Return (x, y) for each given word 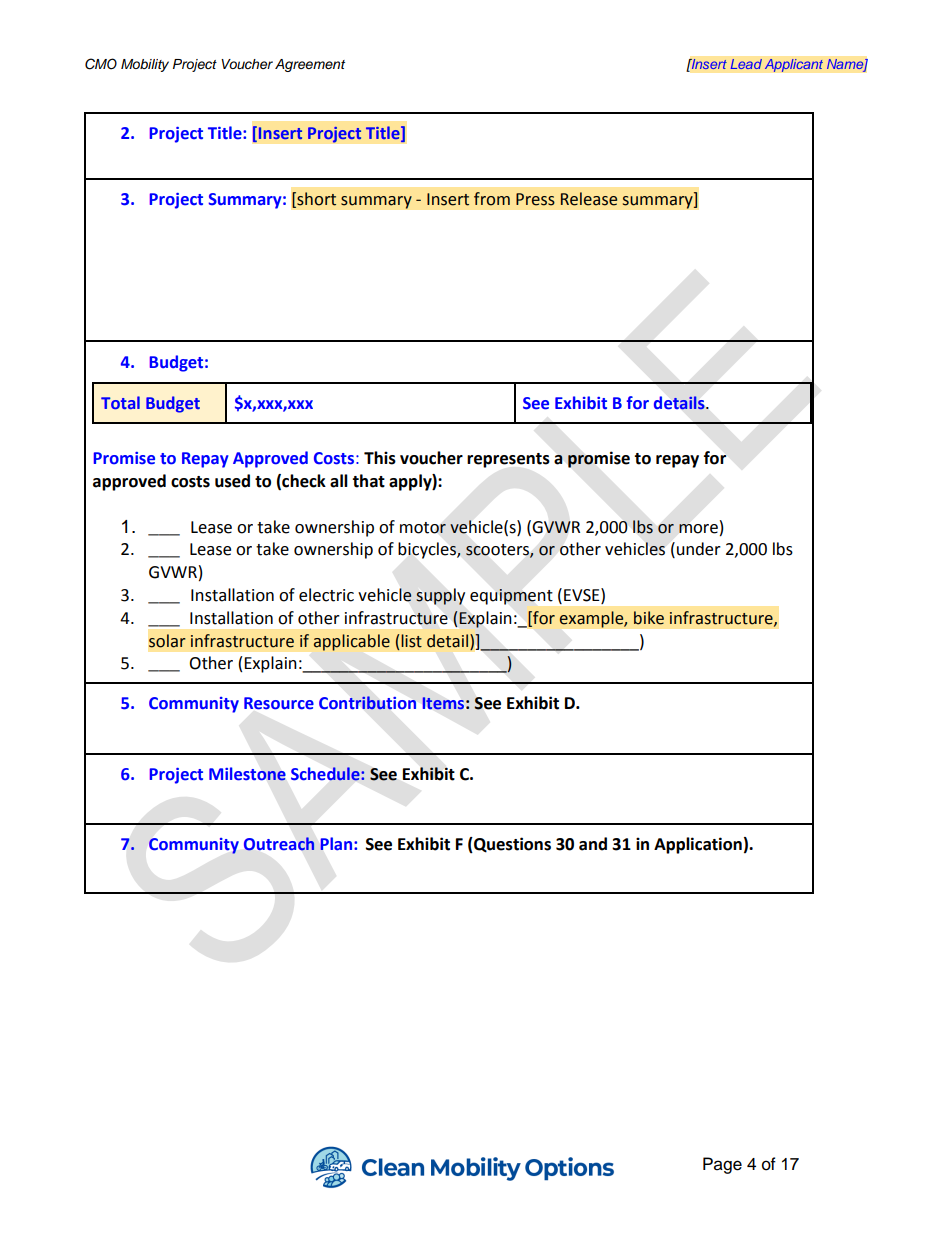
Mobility (145, 65)
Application (698, 845)
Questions (511, 845)
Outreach (279, 844)
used (232, 481)
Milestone (247, 774)
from (492, 199)
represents (508, 460)
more (698, 529)
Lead (746, 64)
